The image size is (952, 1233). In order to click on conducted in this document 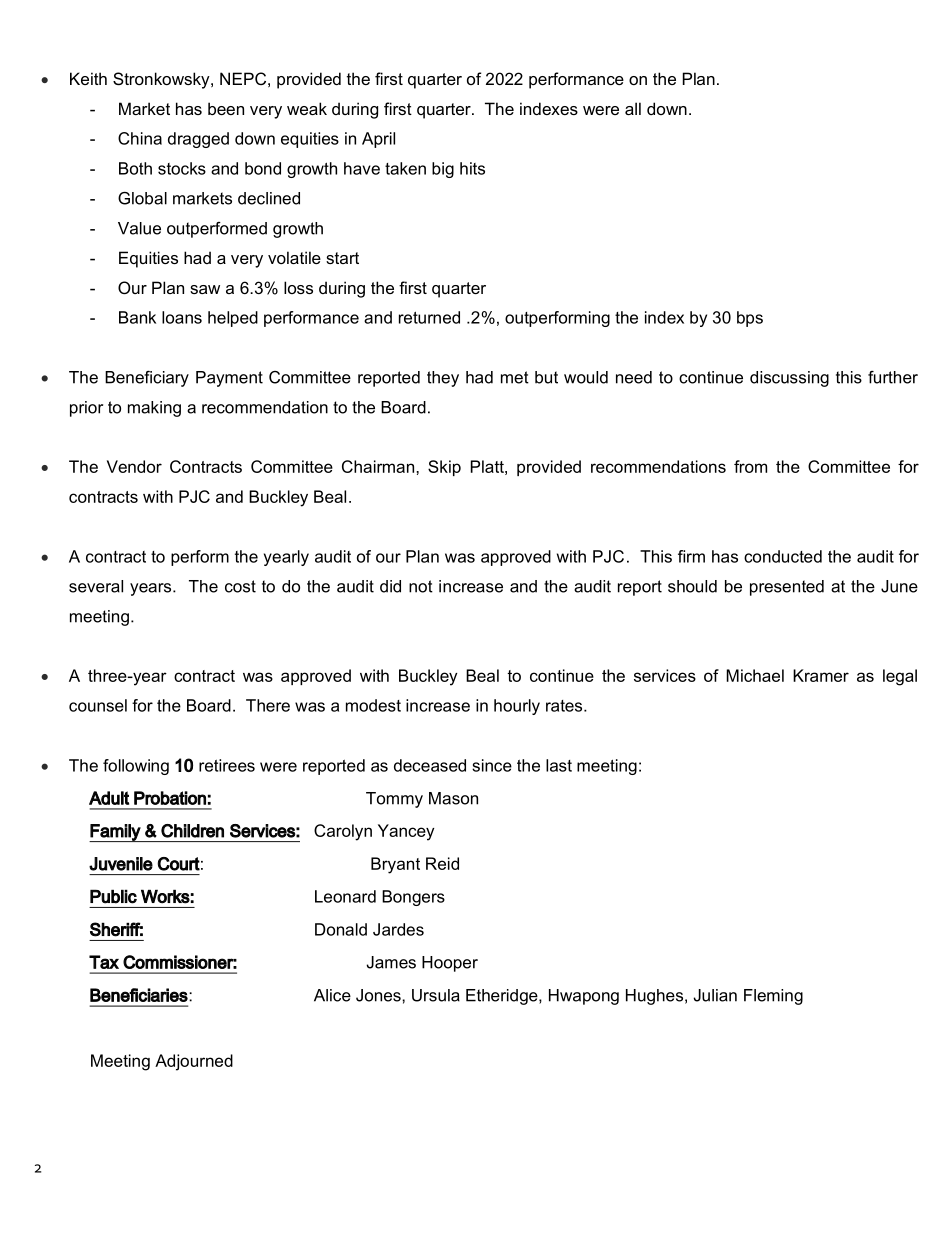, I will do `click(783, 556)`.
